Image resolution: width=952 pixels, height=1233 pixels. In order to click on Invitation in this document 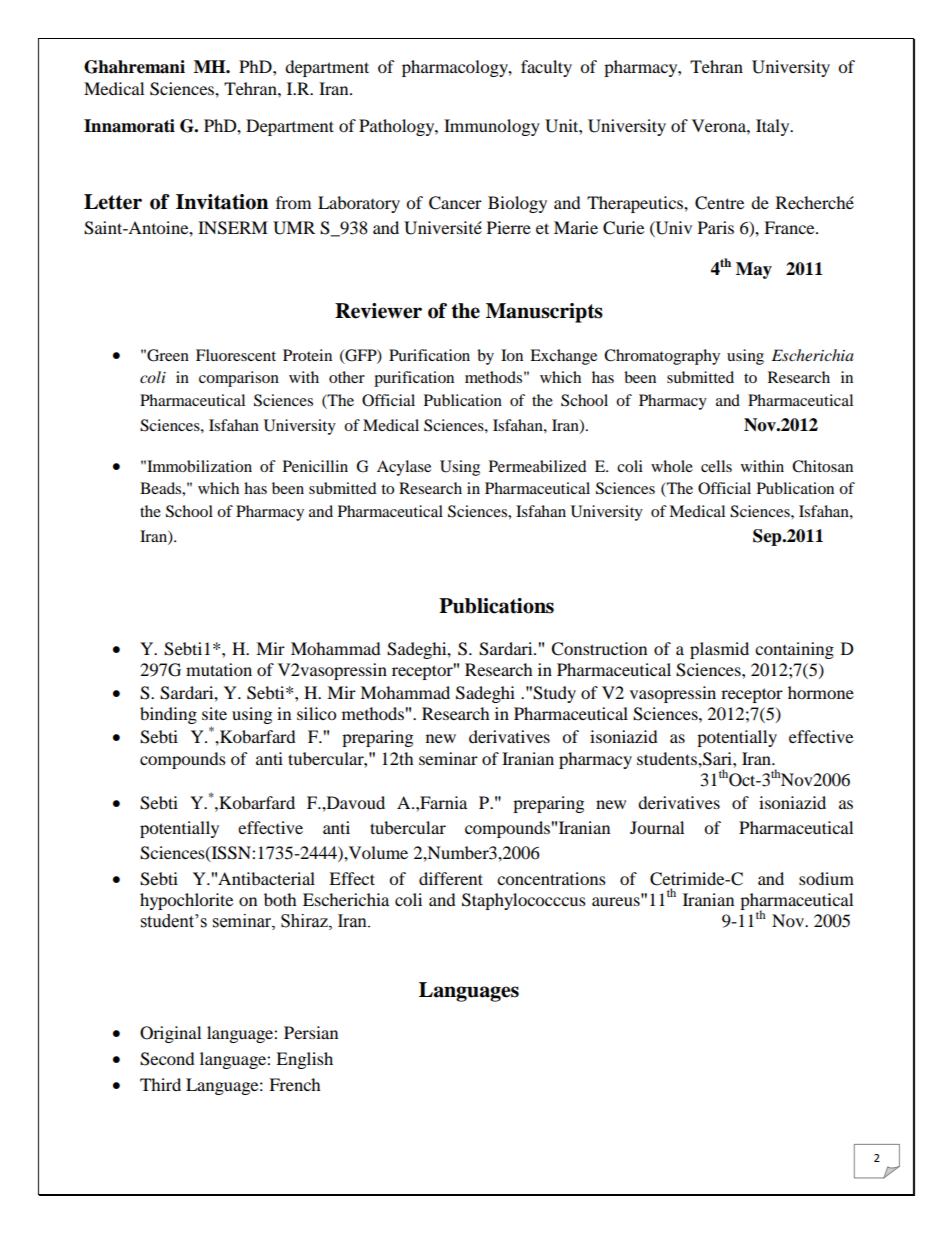, I will do `click(222, 202)`.
